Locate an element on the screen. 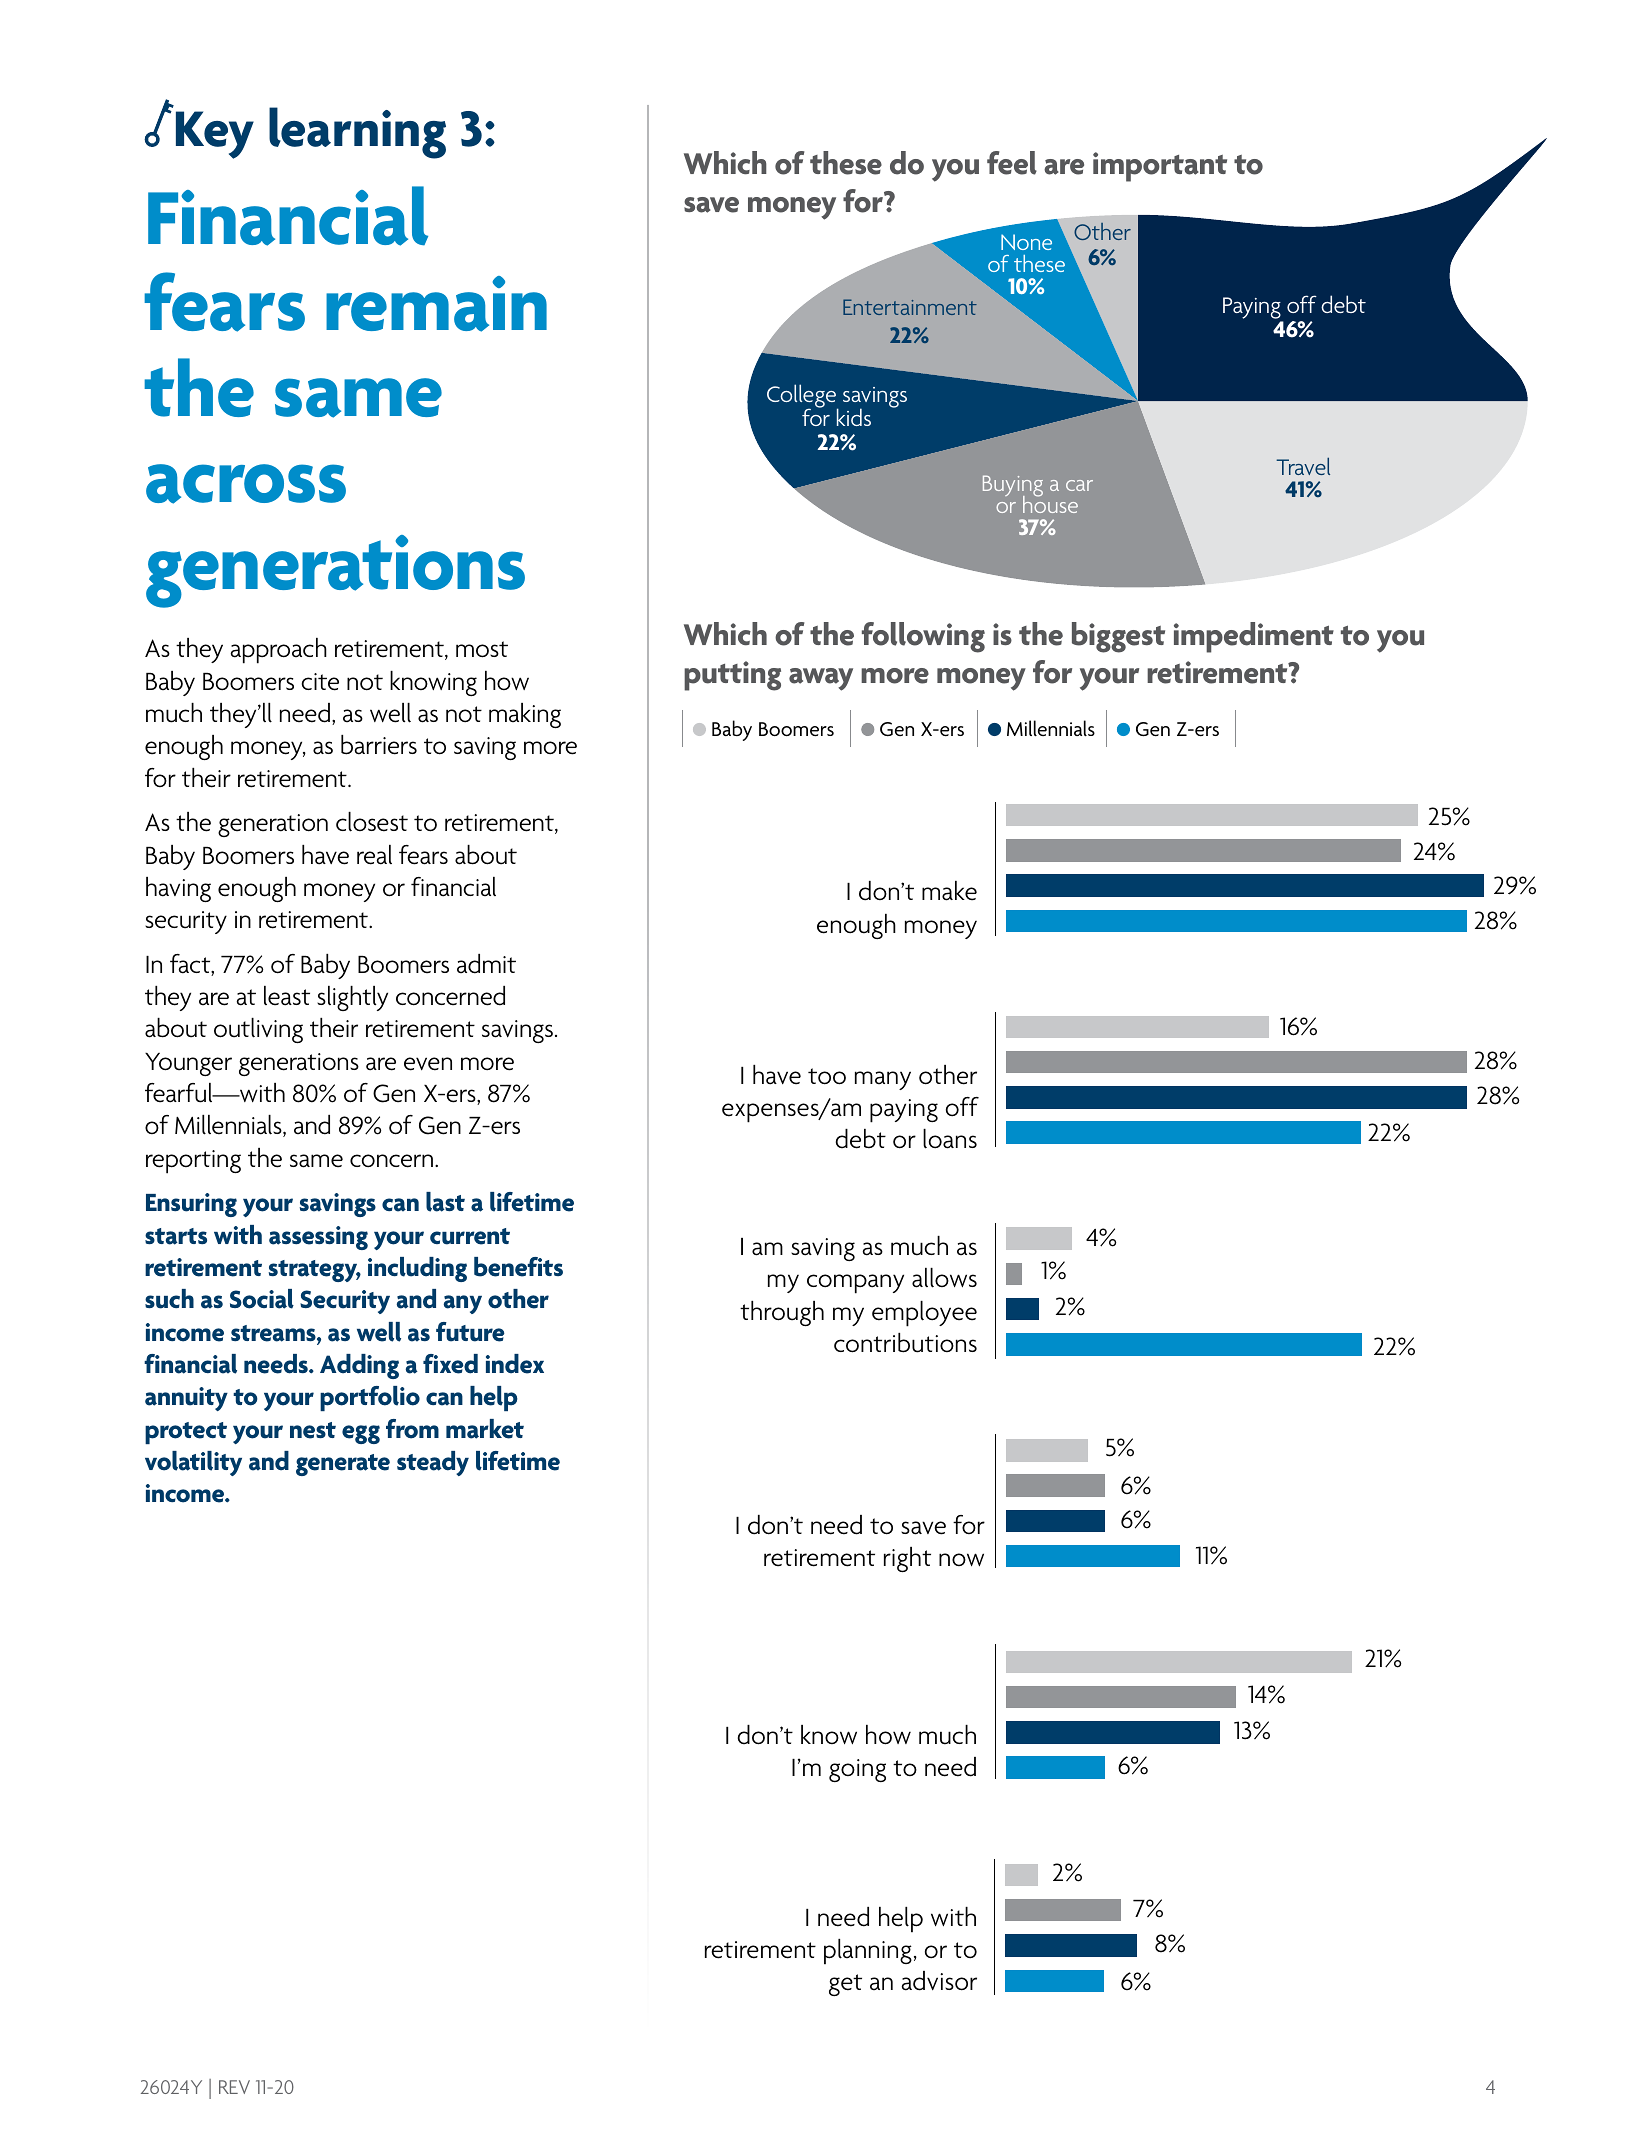 The height and width of the screenshot is (2135, 1650). generate is located at coordinates (343, 1465).
